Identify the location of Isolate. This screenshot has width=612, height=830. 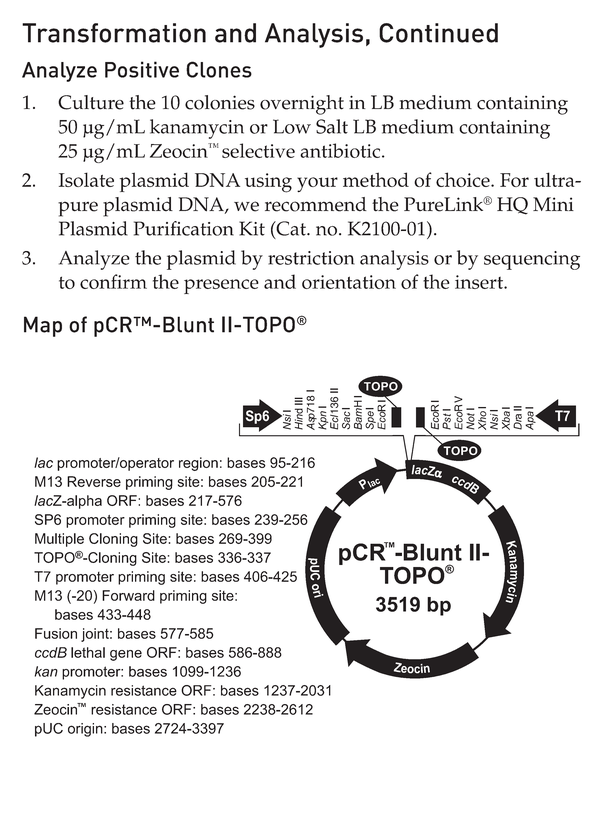
(86, 179).
